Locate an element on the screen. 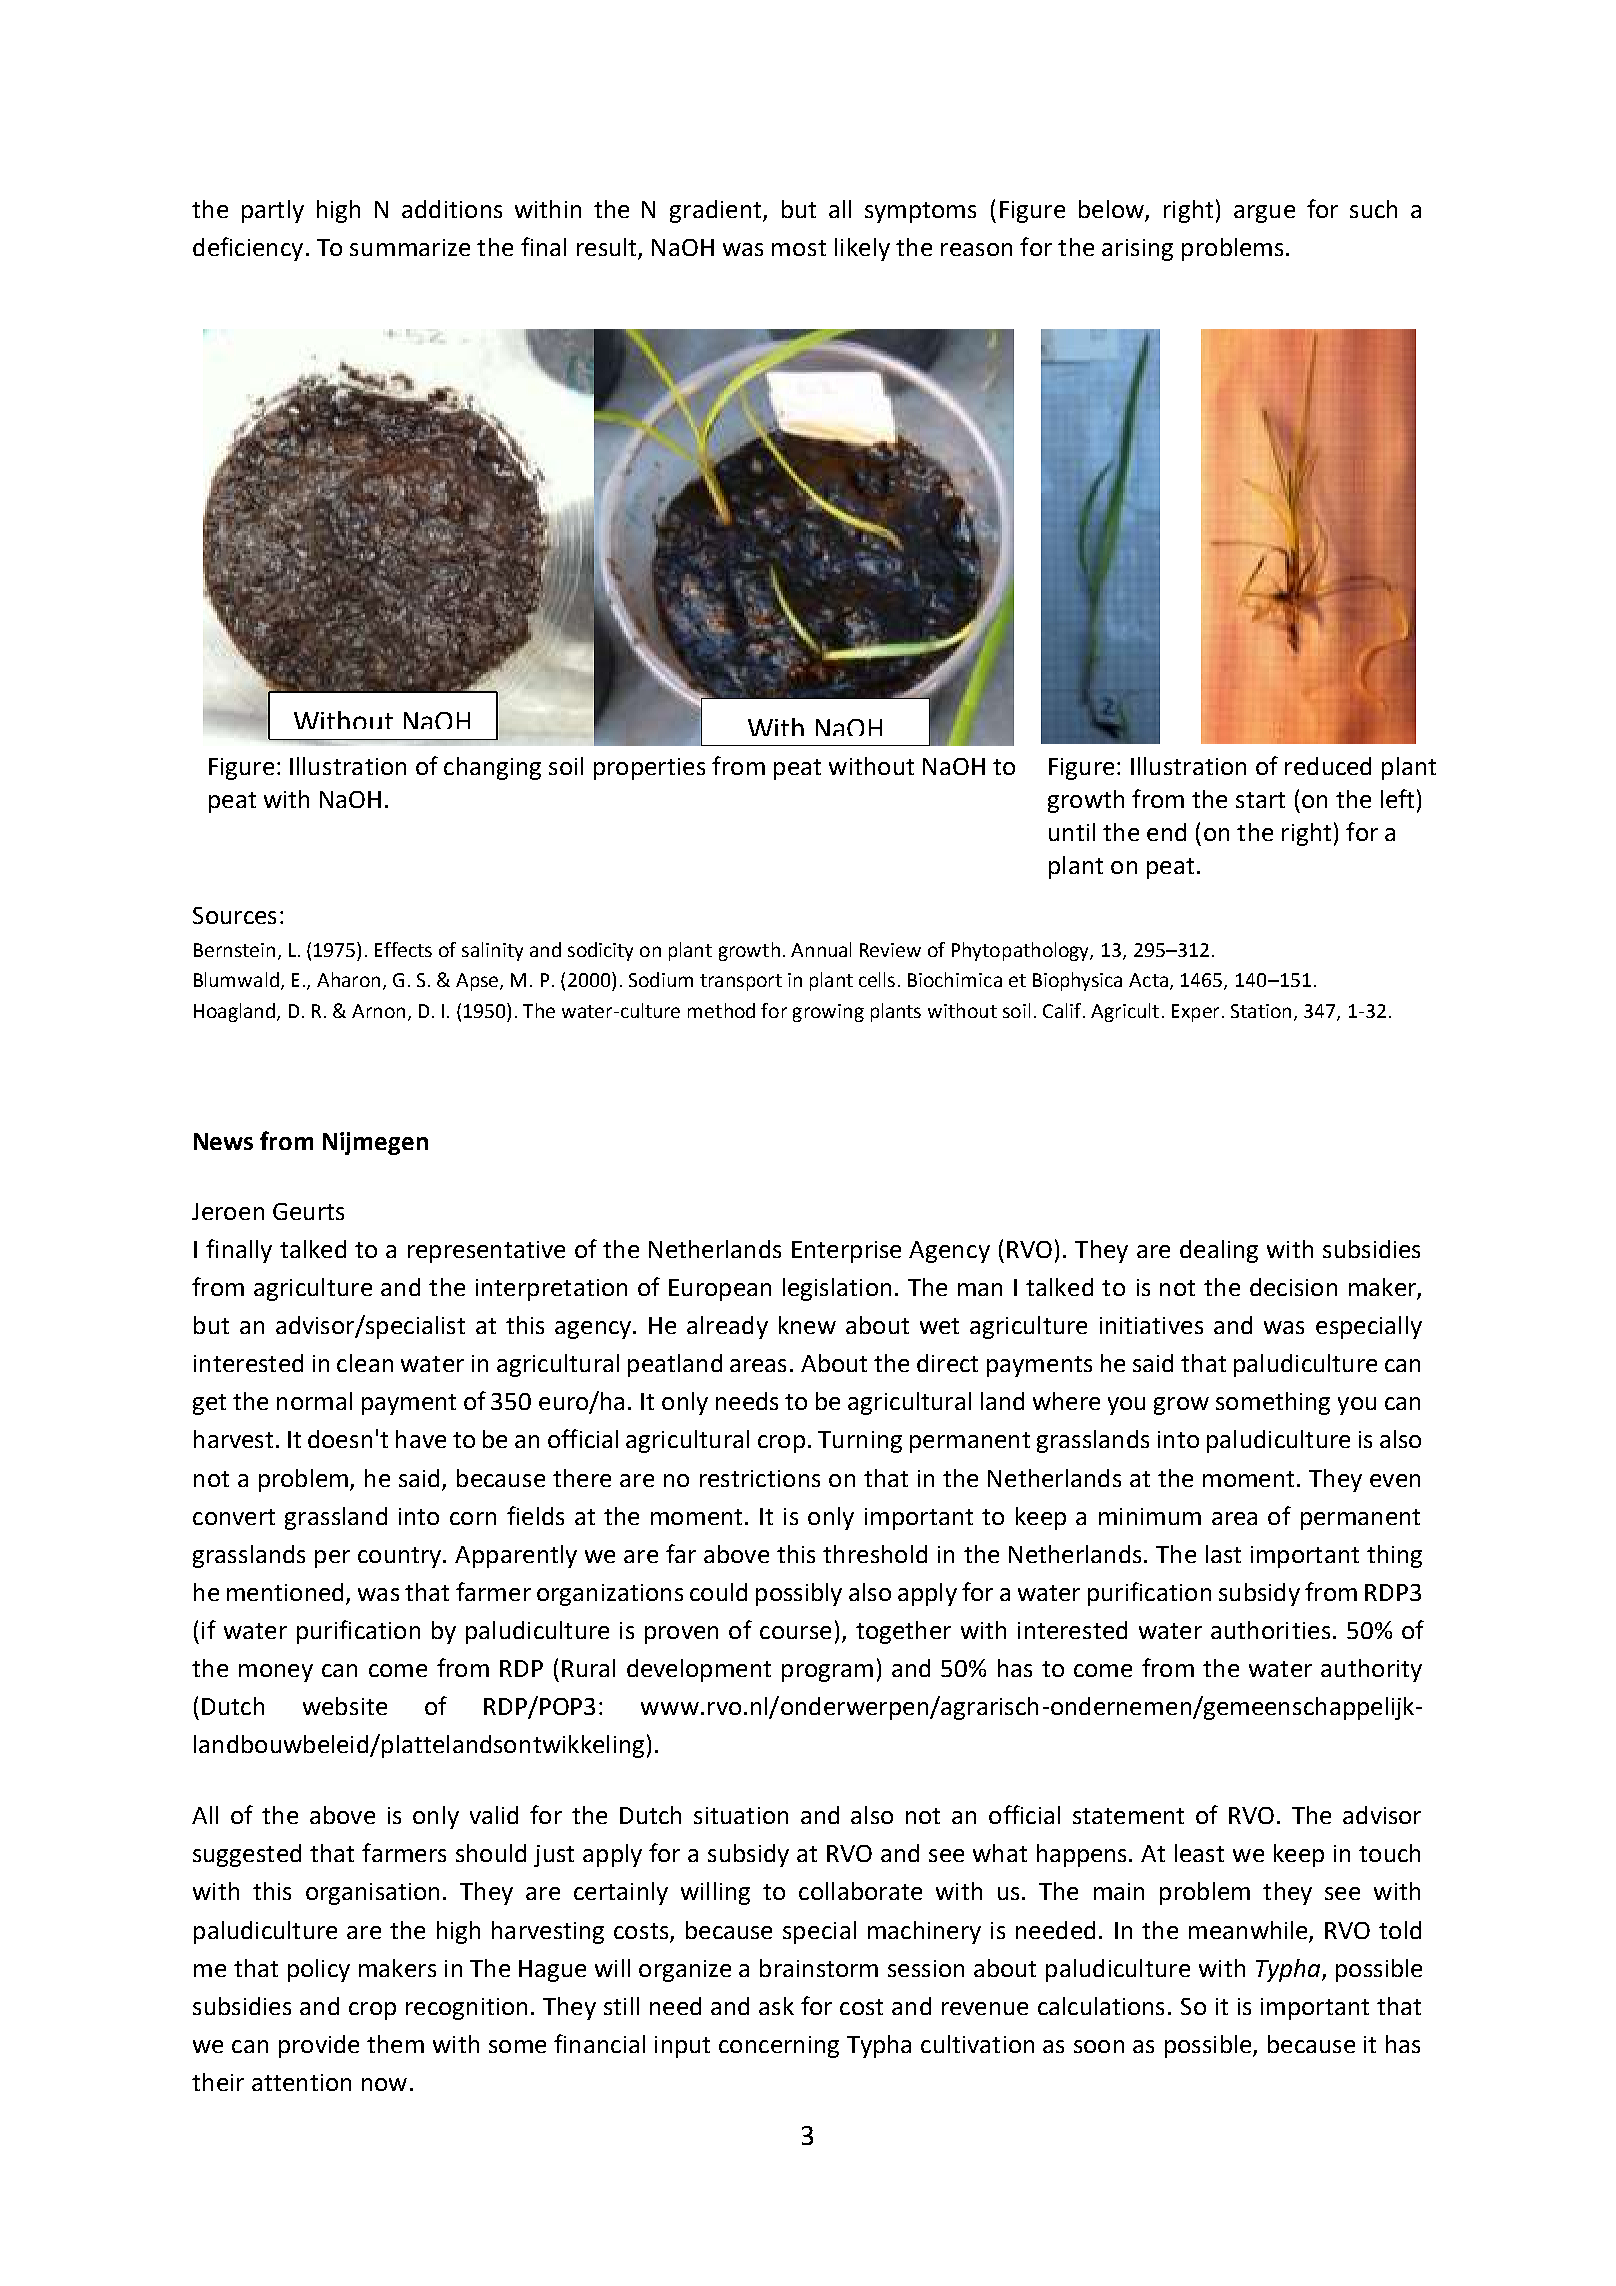 The width and height of the screenshot is (1616, 2286). Turning is located at coordinates (860, 1442).
